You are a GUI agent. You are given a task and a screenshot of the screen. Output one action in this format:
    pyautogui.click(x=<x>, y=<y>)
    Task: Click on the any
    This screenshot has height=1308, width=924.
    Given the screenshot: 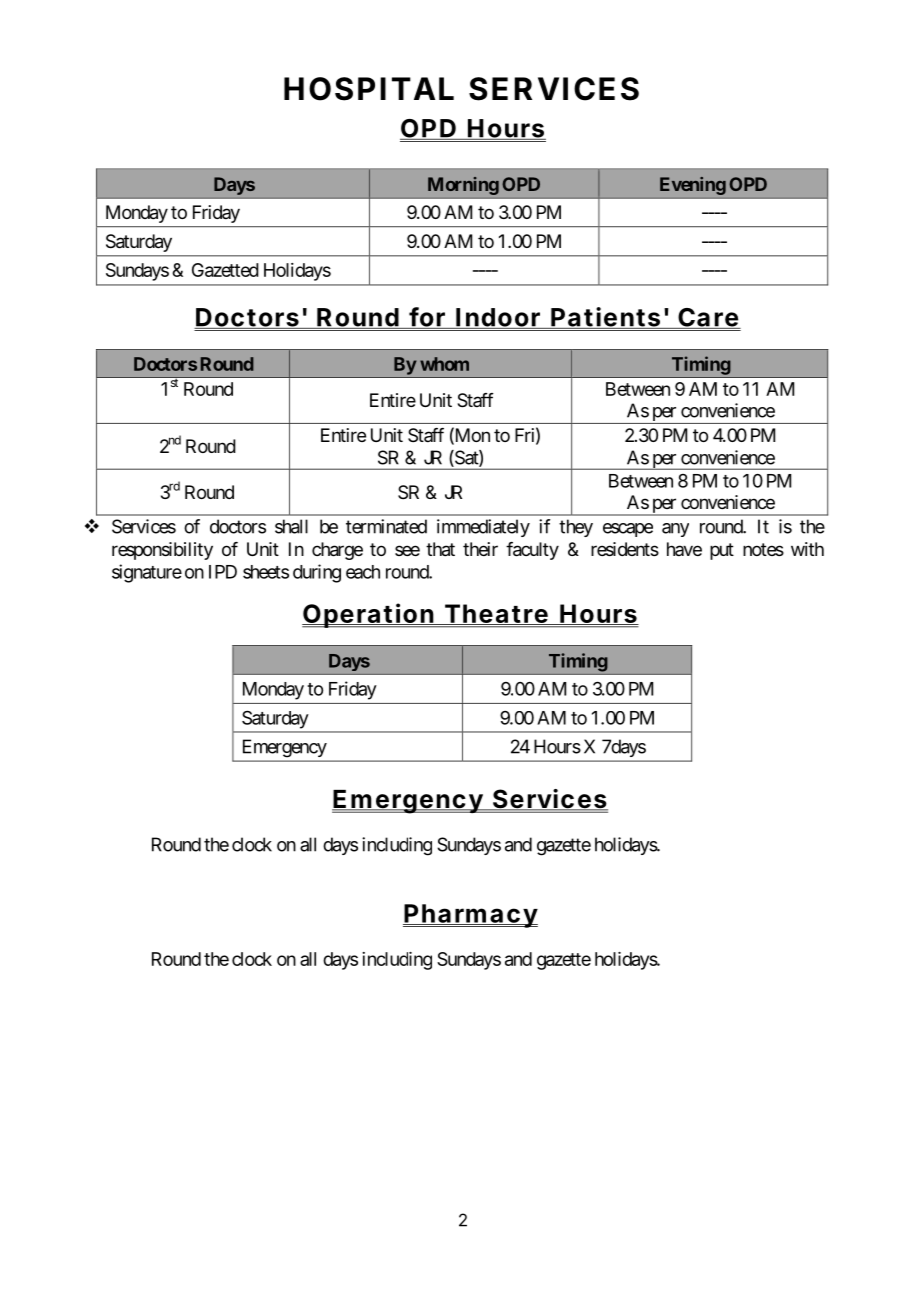 What is the action you would take?
    pyautogui.click(x=675, y=530)
